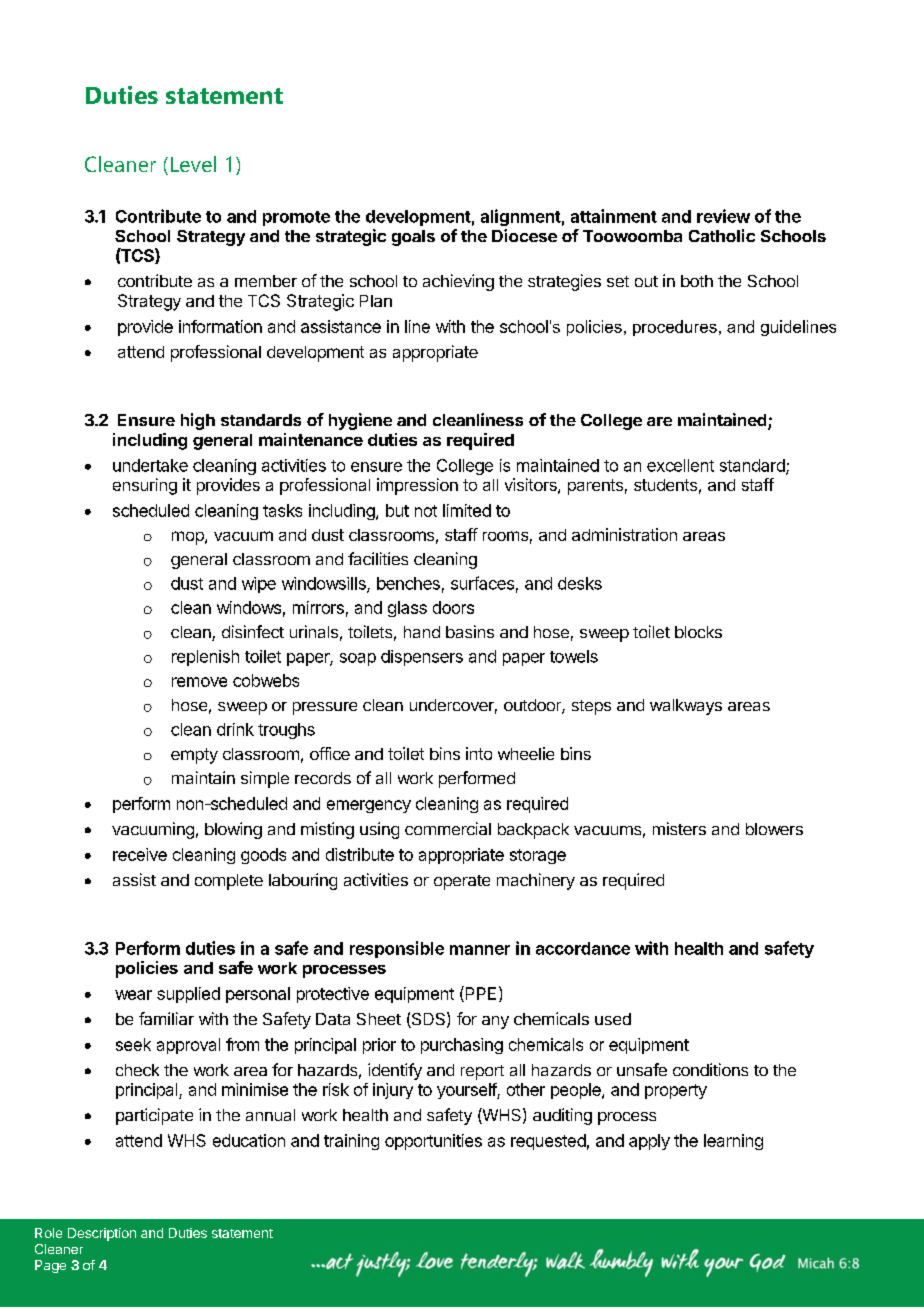 Image resolution: width=924 pixels, height=1309 pixels. What do you see at coordinates (199, 682) in the document?
I see `remove` at bounding box center [199, 682].
